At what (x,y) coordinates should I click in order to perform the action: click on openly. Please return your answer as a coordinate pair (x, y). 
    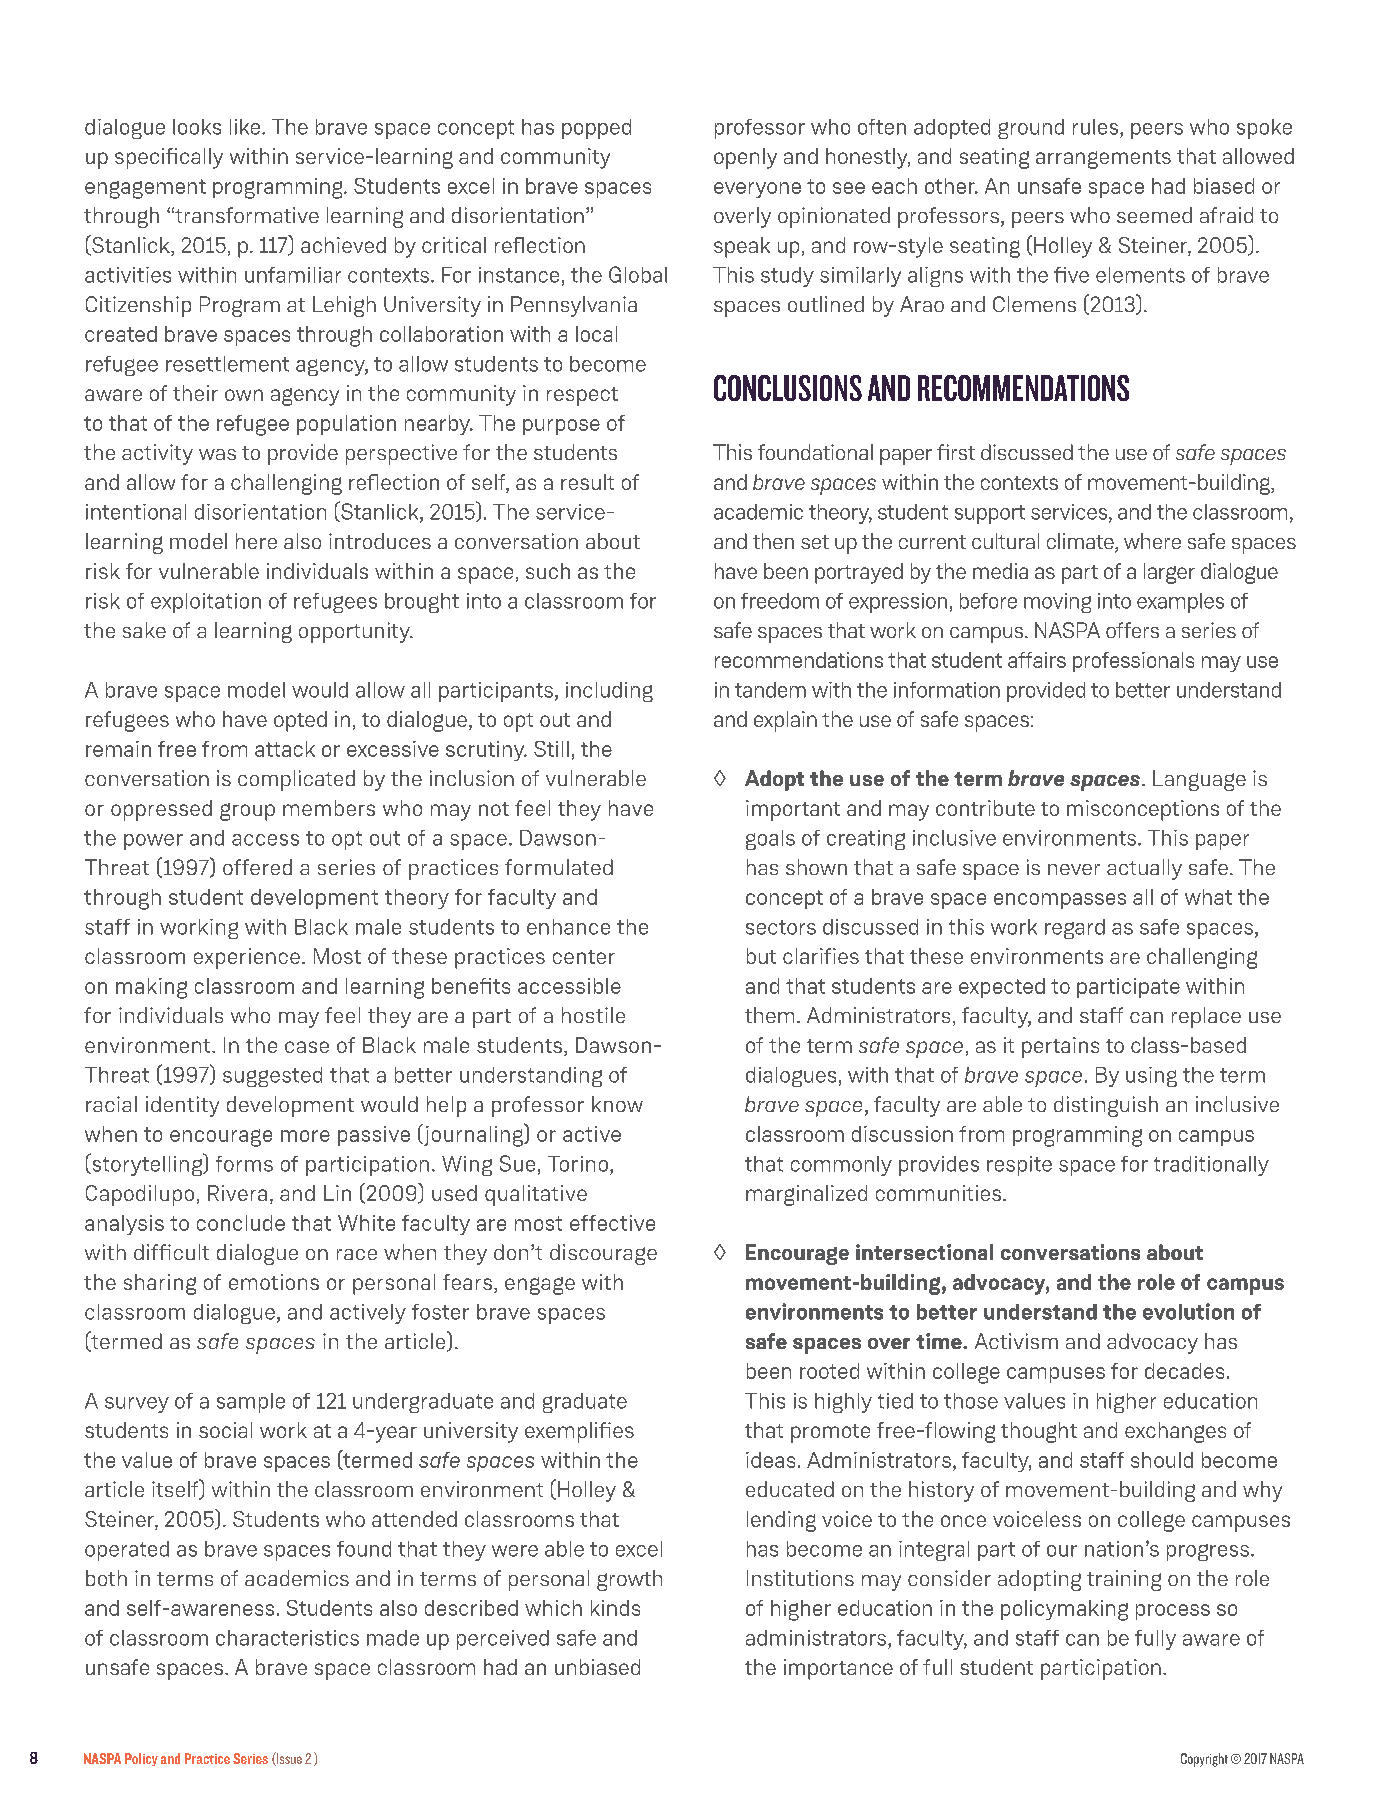
    Looking at the image, I should click on (745, 158).
